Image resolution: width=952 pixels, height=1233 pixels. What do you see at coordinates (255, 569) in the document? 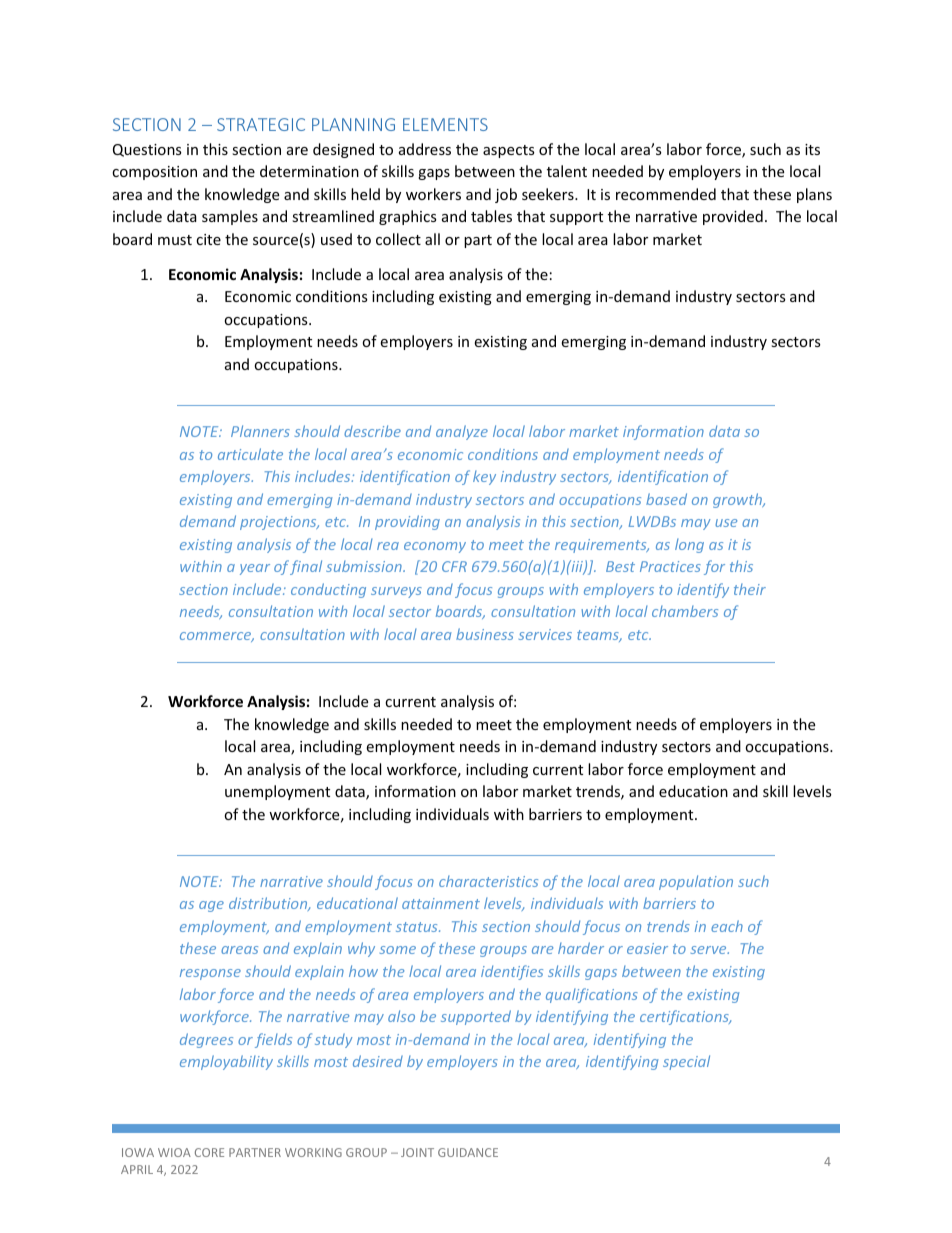
I see `year` at bounding box center [255, 569].
